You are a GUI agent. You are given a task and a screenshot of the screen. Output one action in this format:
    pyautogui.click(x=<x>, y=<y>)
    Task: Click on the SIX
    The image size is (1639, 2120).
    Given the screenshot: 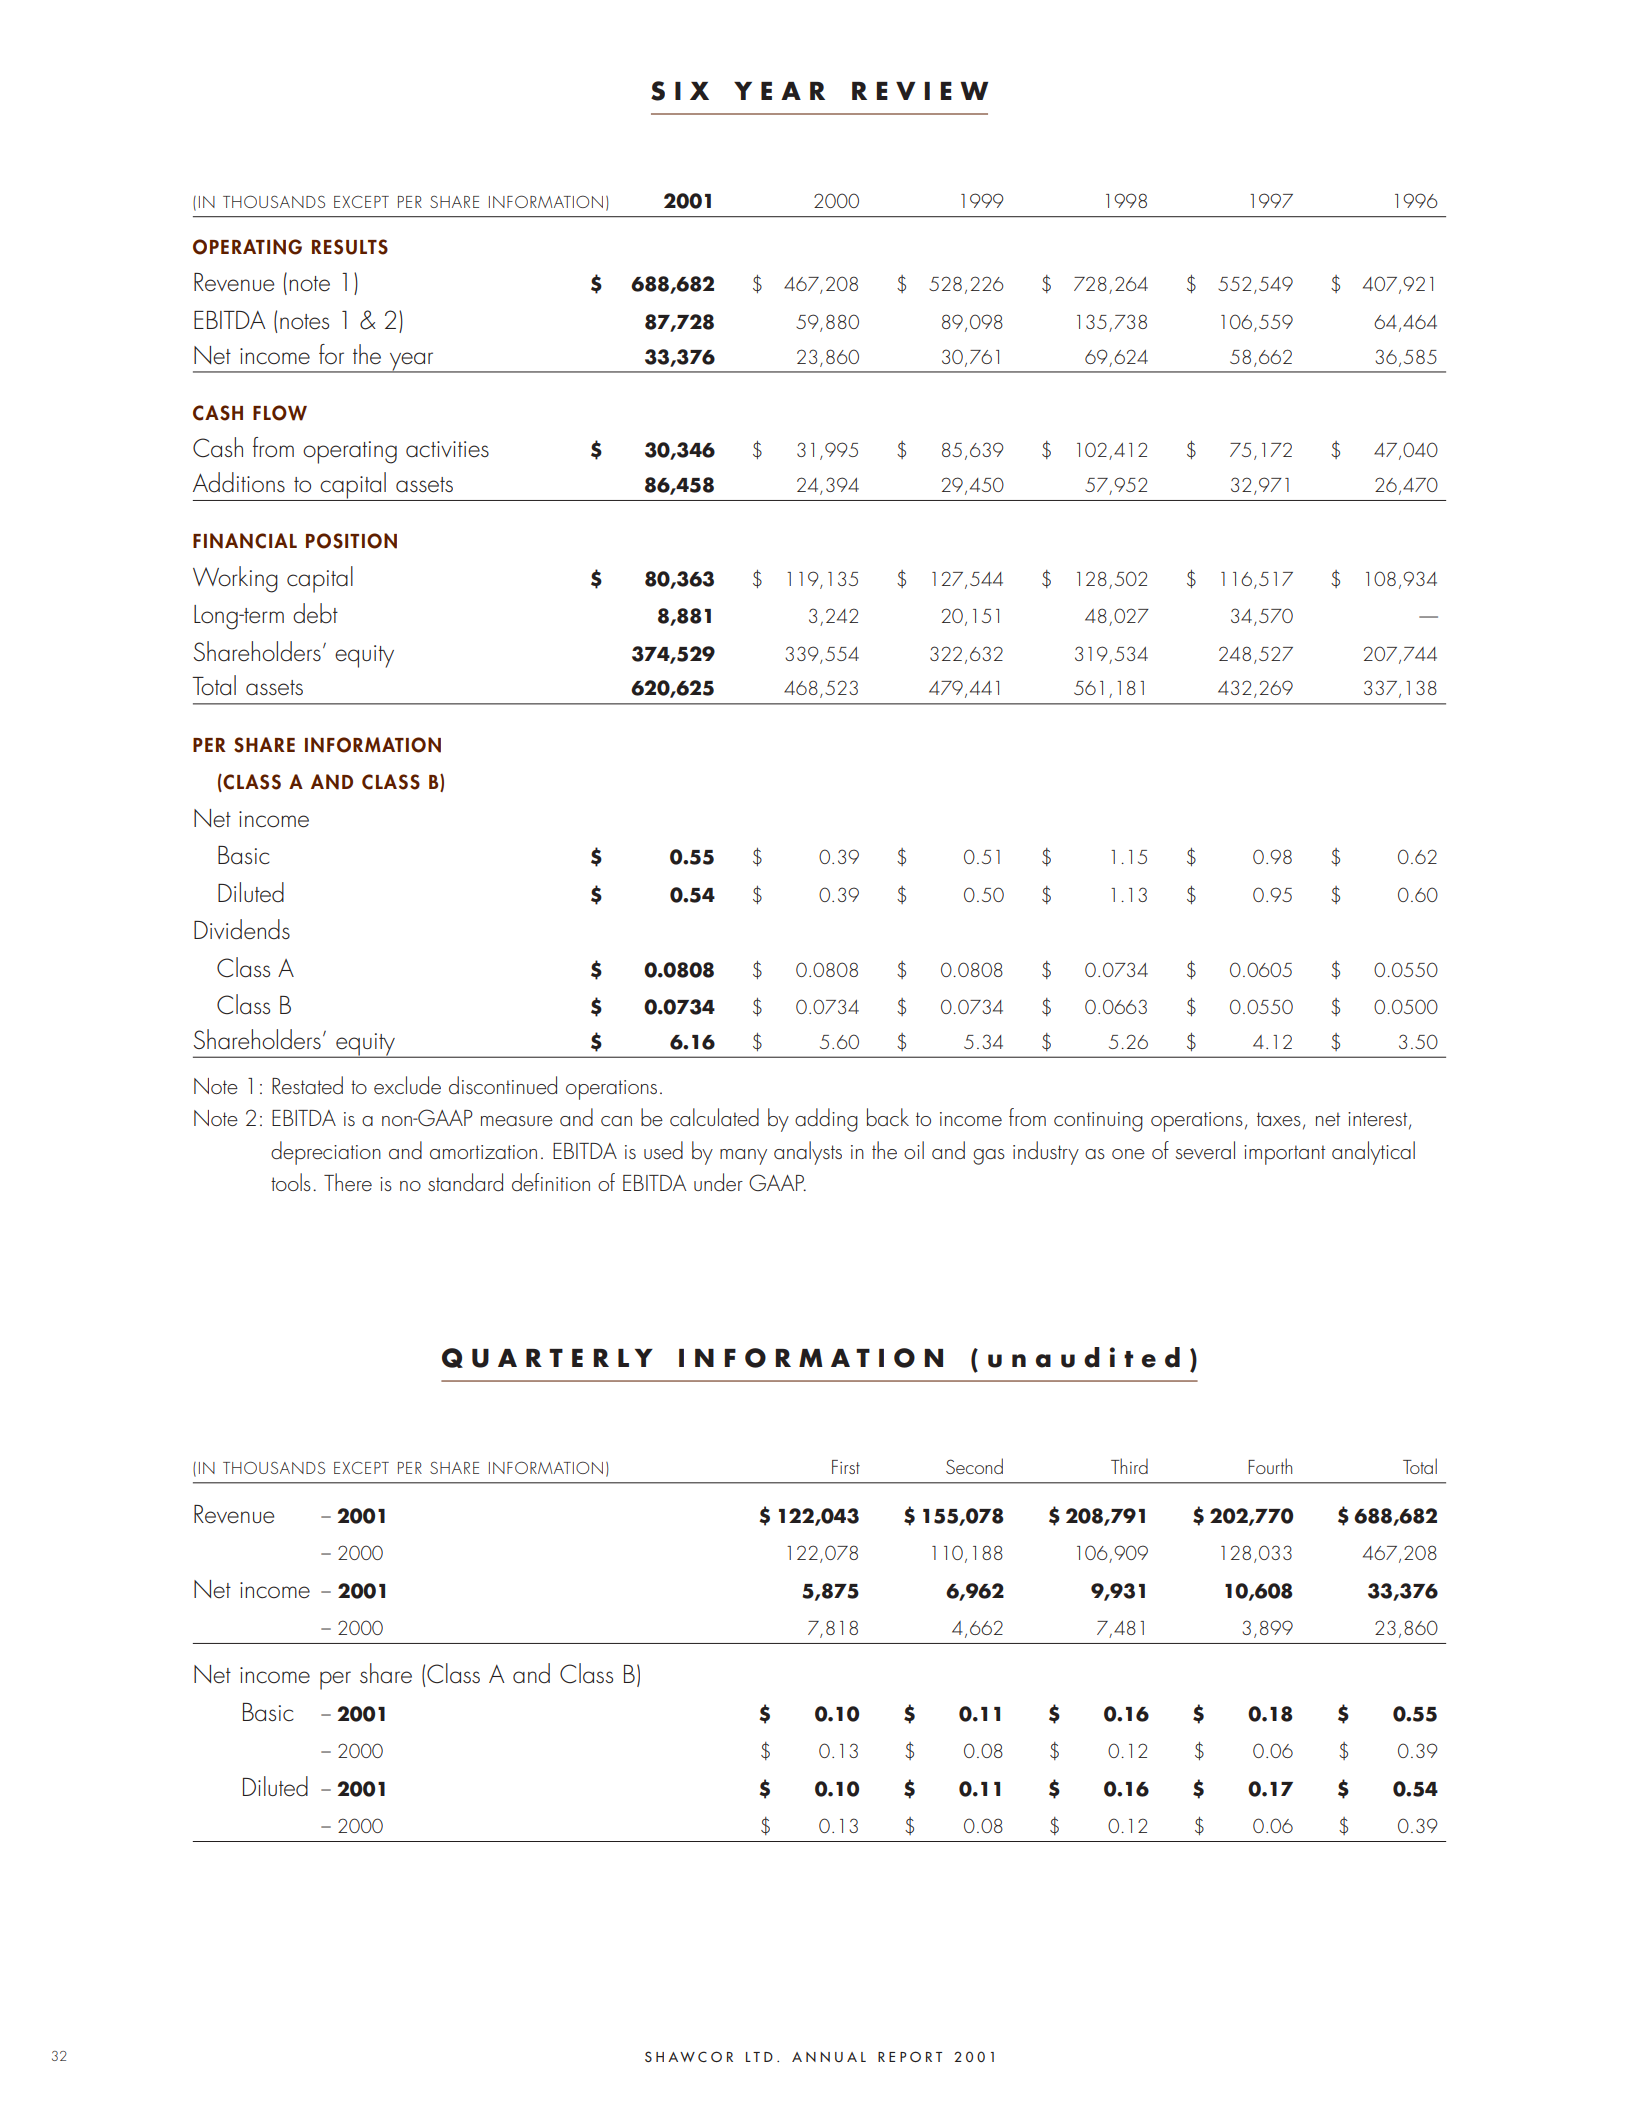 What is the action you would take?
    pyautogui.click(x=680, y=91)
